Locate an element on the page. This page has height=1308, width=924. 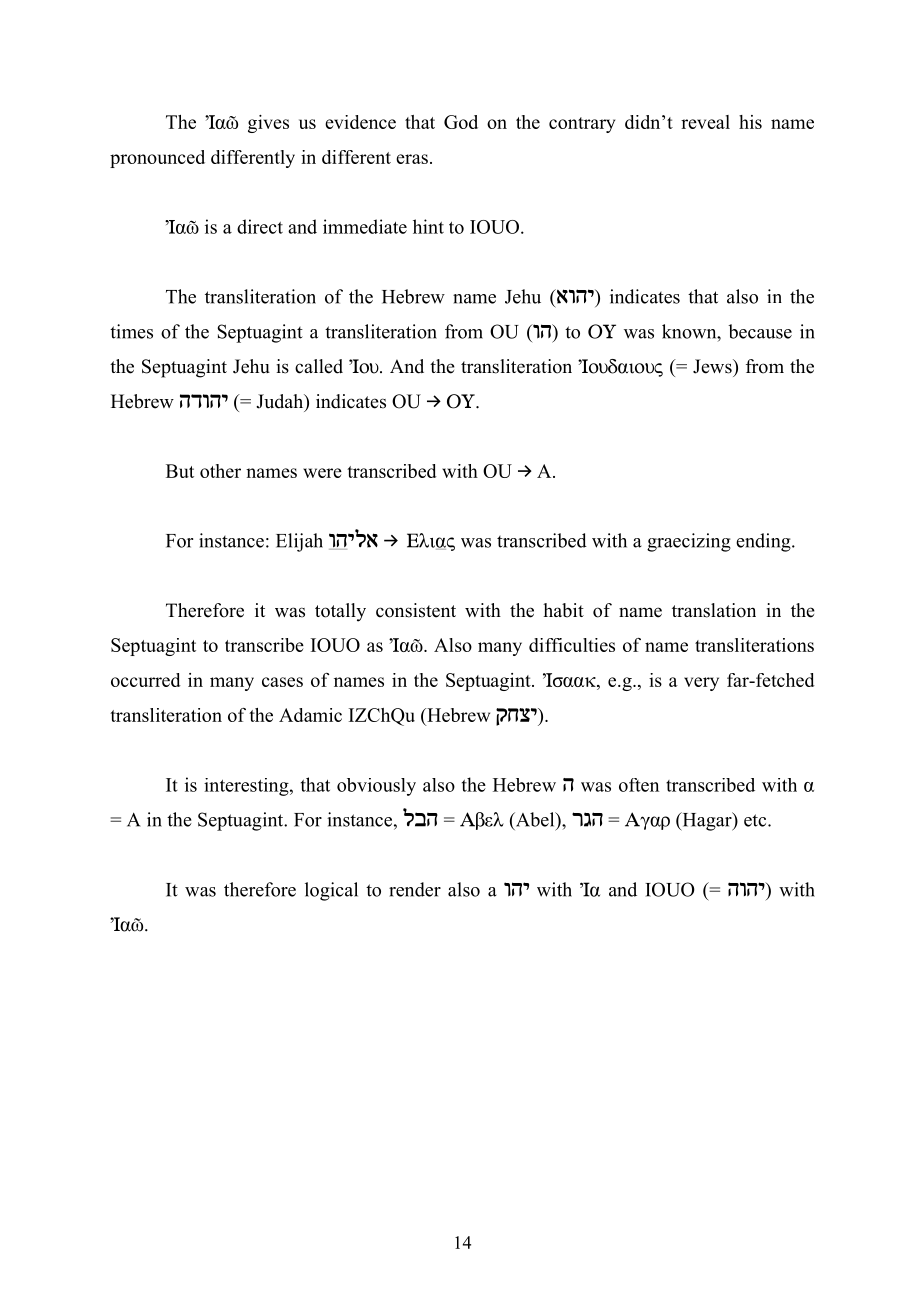
other is located at coordinates (220, 471).
